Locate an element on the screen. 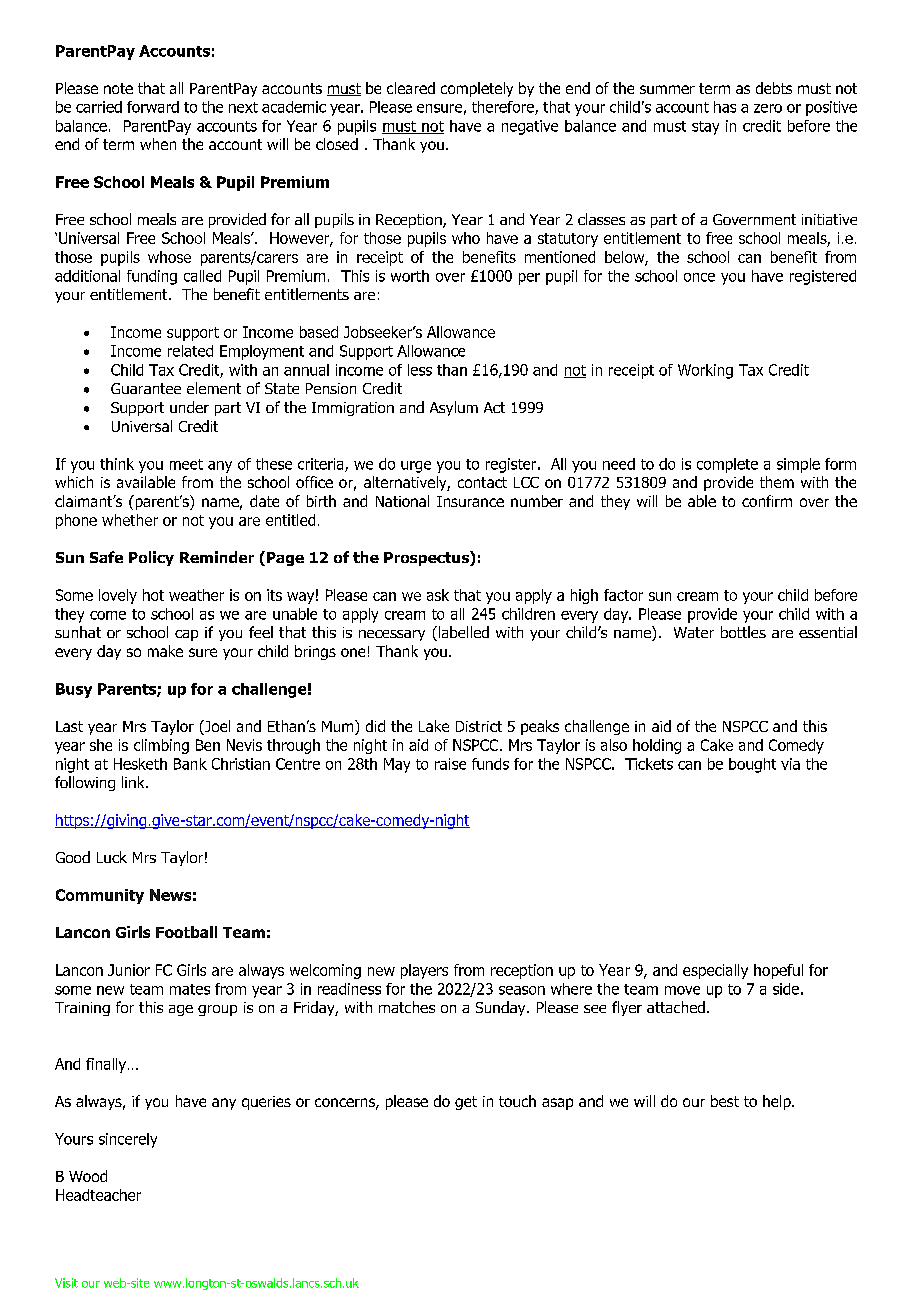 This screenshot has height=1308, width=924. therefore is located at coordinates (504, 108).
